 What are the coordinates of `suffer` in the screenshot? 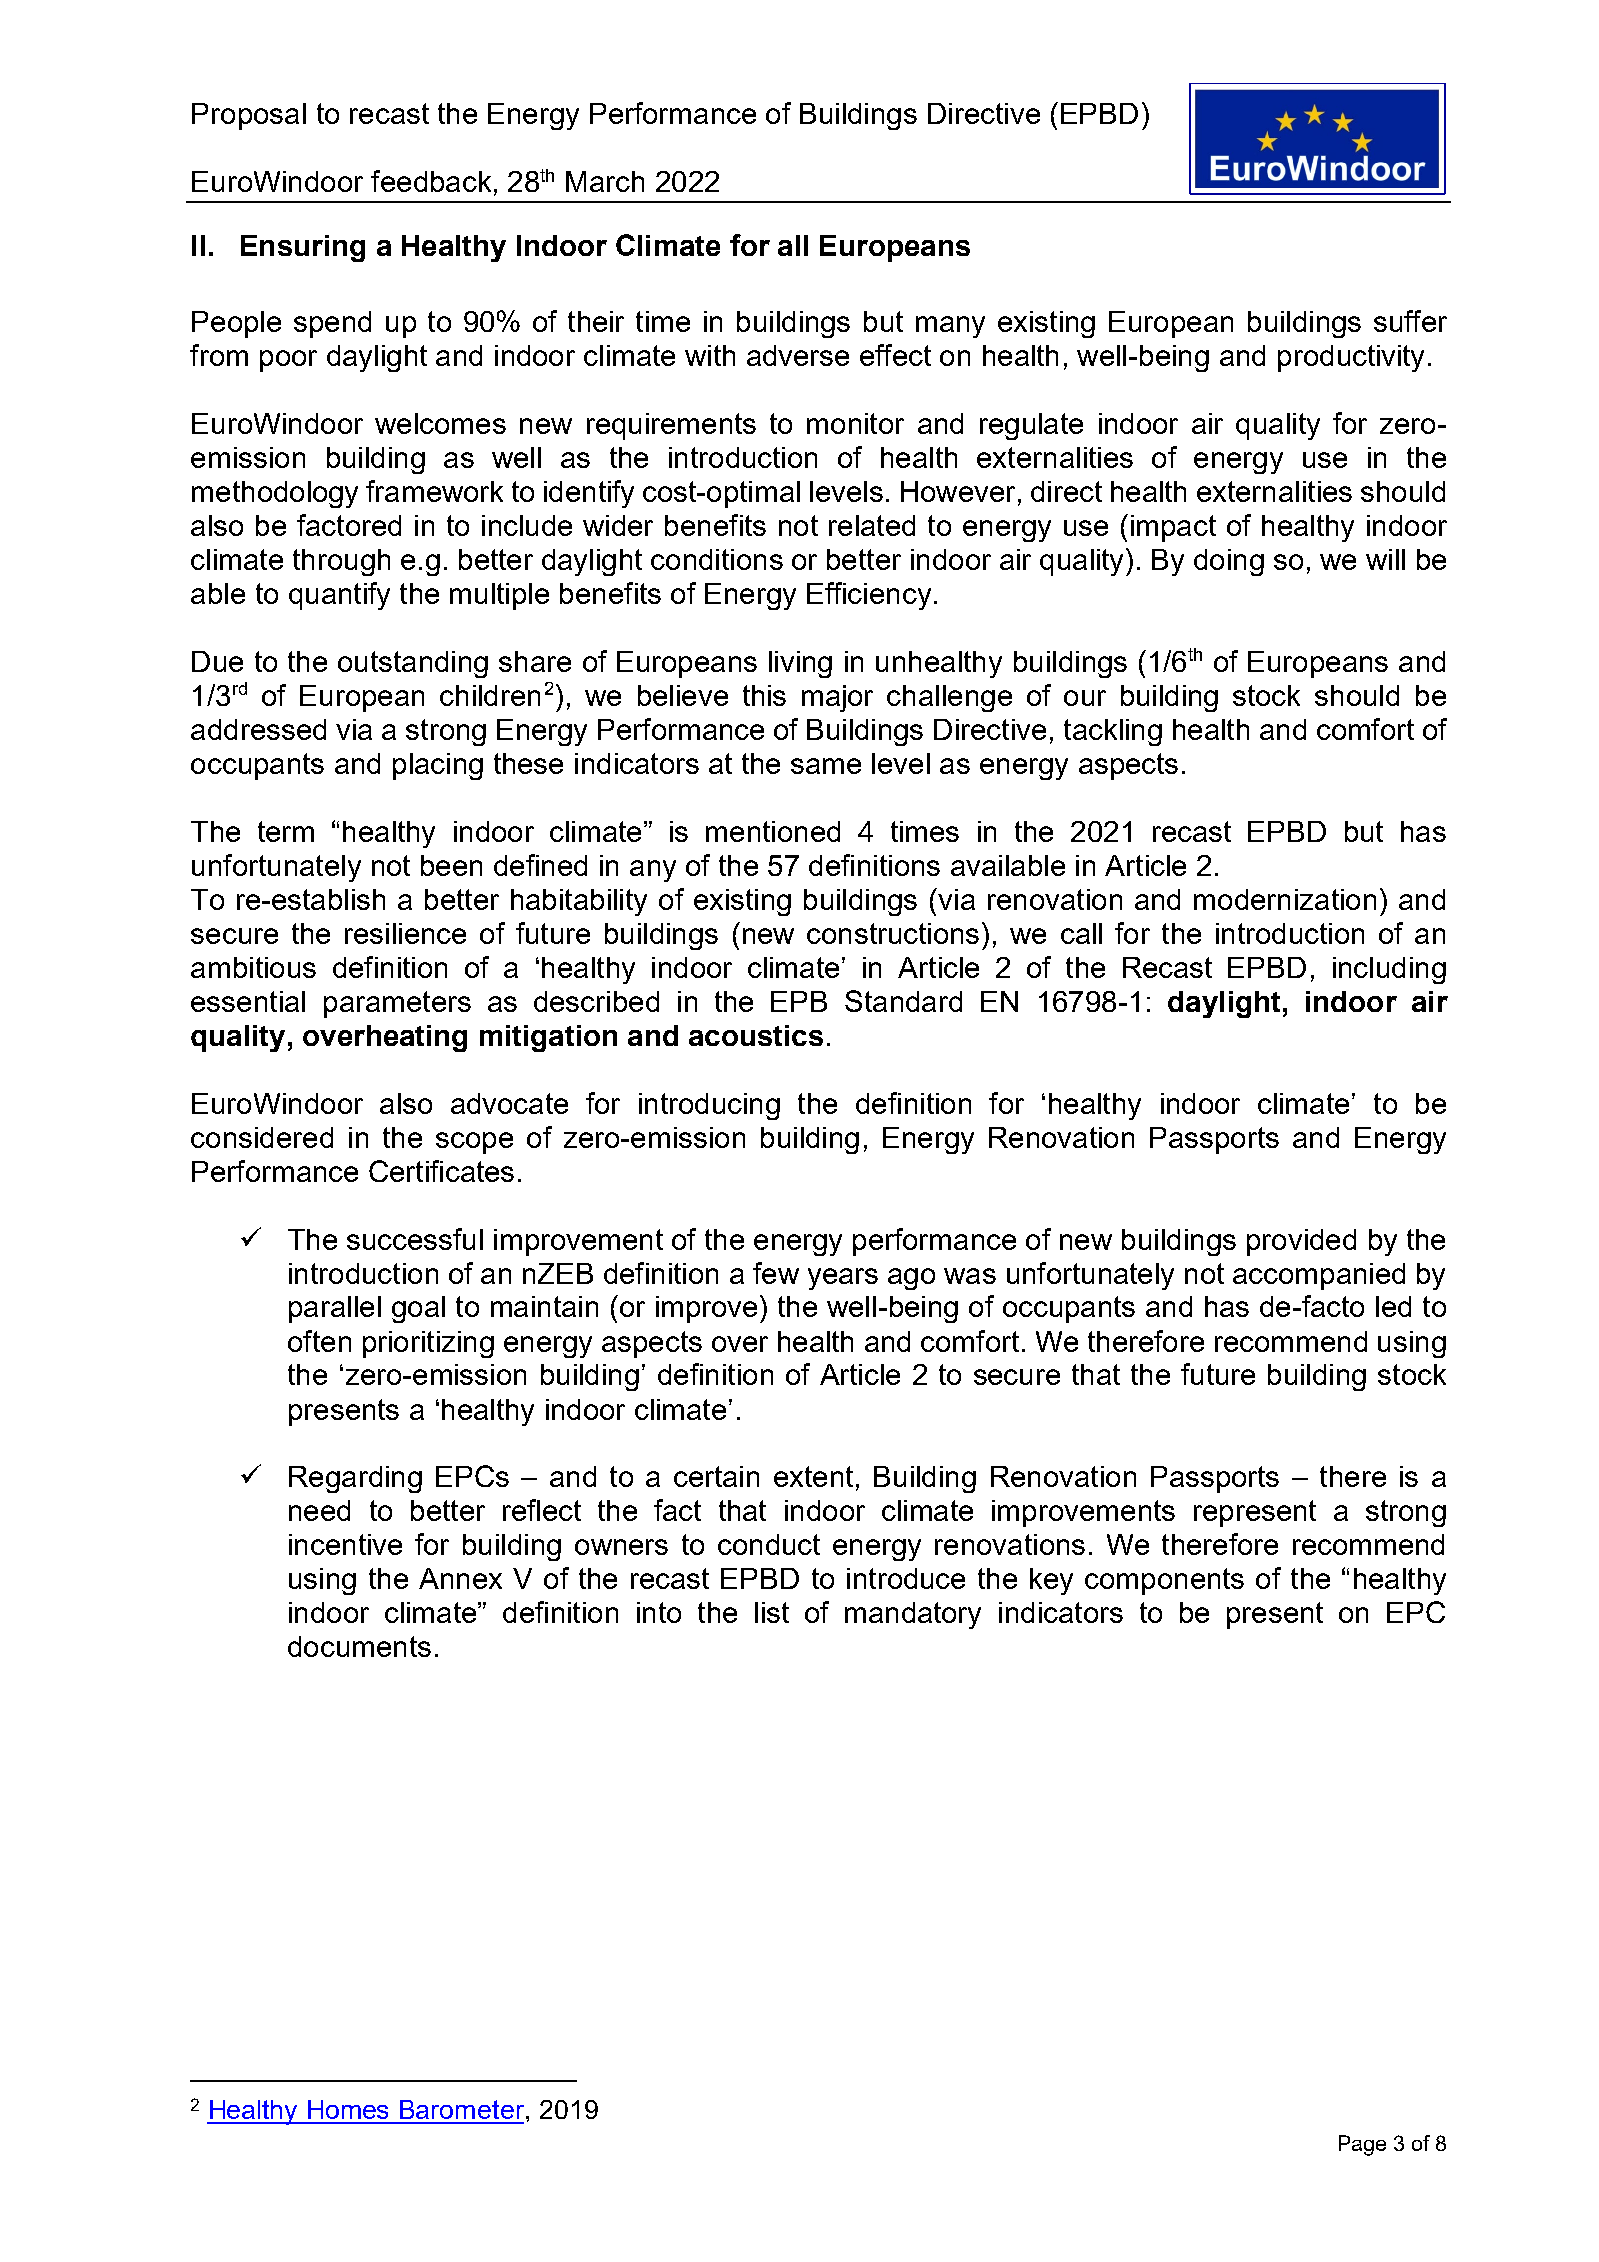 It's located at (1410, 321).
